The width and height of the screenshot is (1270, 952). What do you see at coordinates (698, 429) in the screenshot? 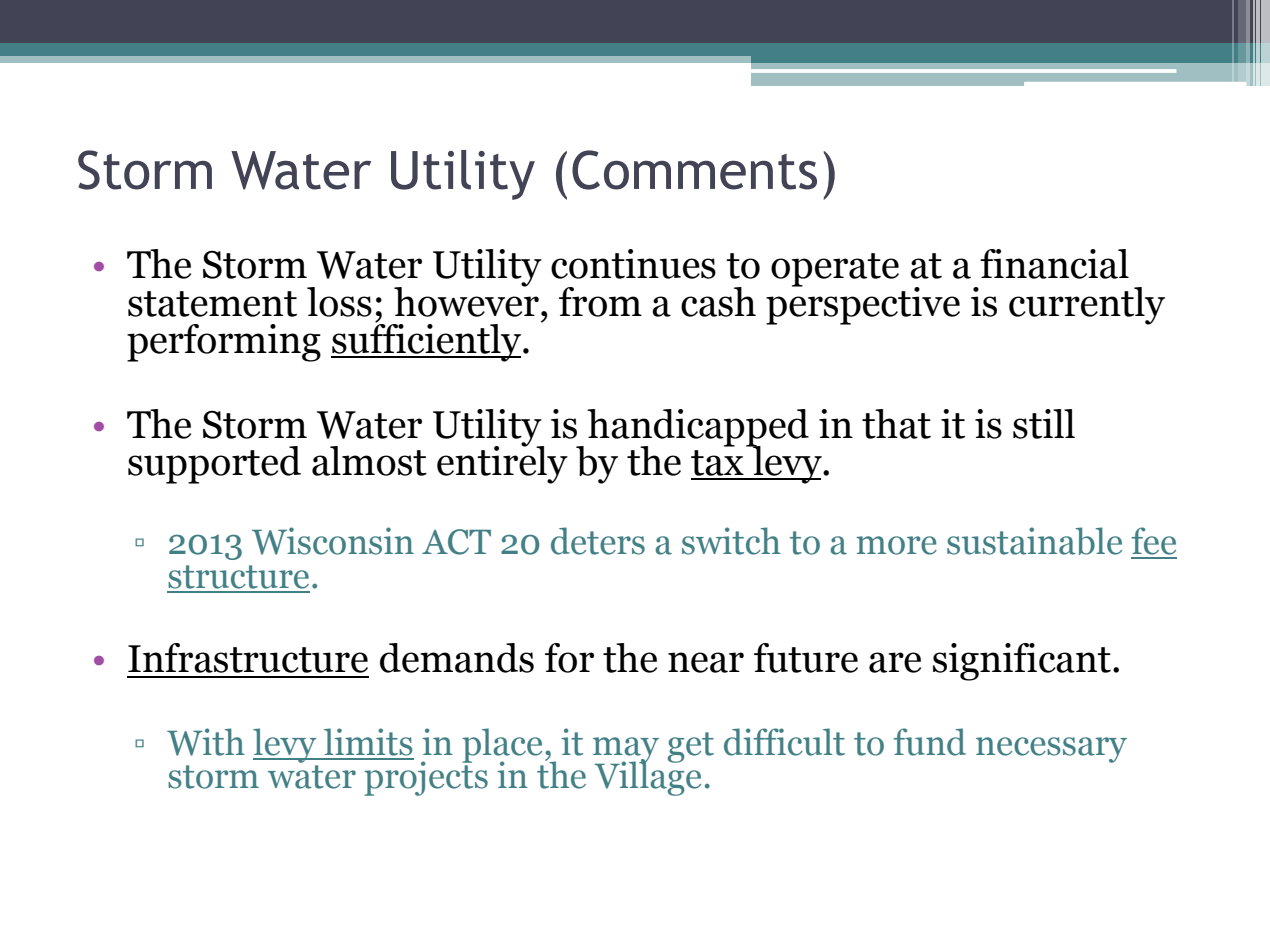
I see `handicapped` at bounding box center [698, 429].
